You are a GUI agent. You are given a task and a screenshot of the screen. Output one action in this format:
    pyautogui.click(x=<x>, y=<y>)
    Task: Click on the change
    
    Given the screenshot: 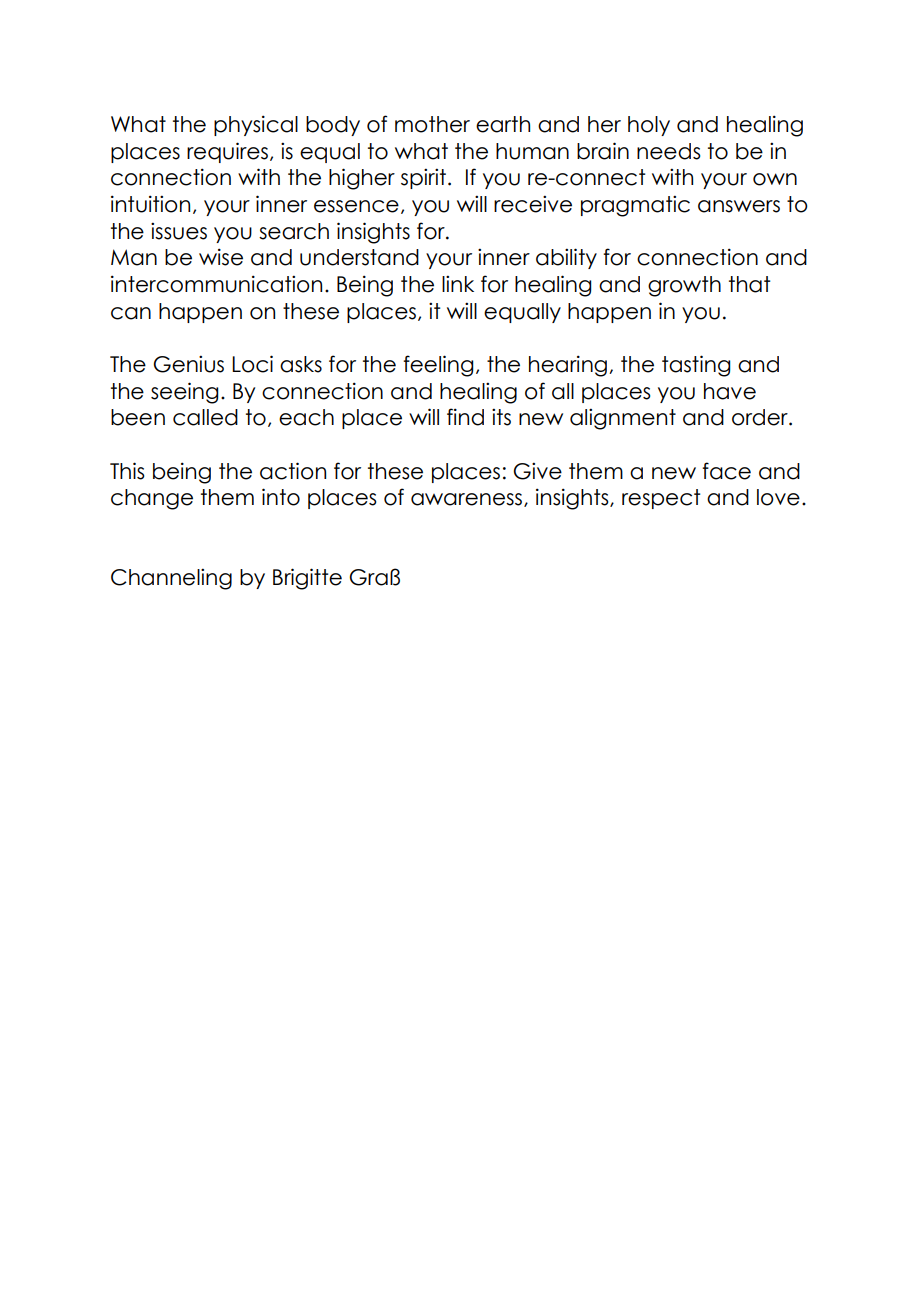 What is the action you would take?
    pyautogui.click(x=152, y=499)
